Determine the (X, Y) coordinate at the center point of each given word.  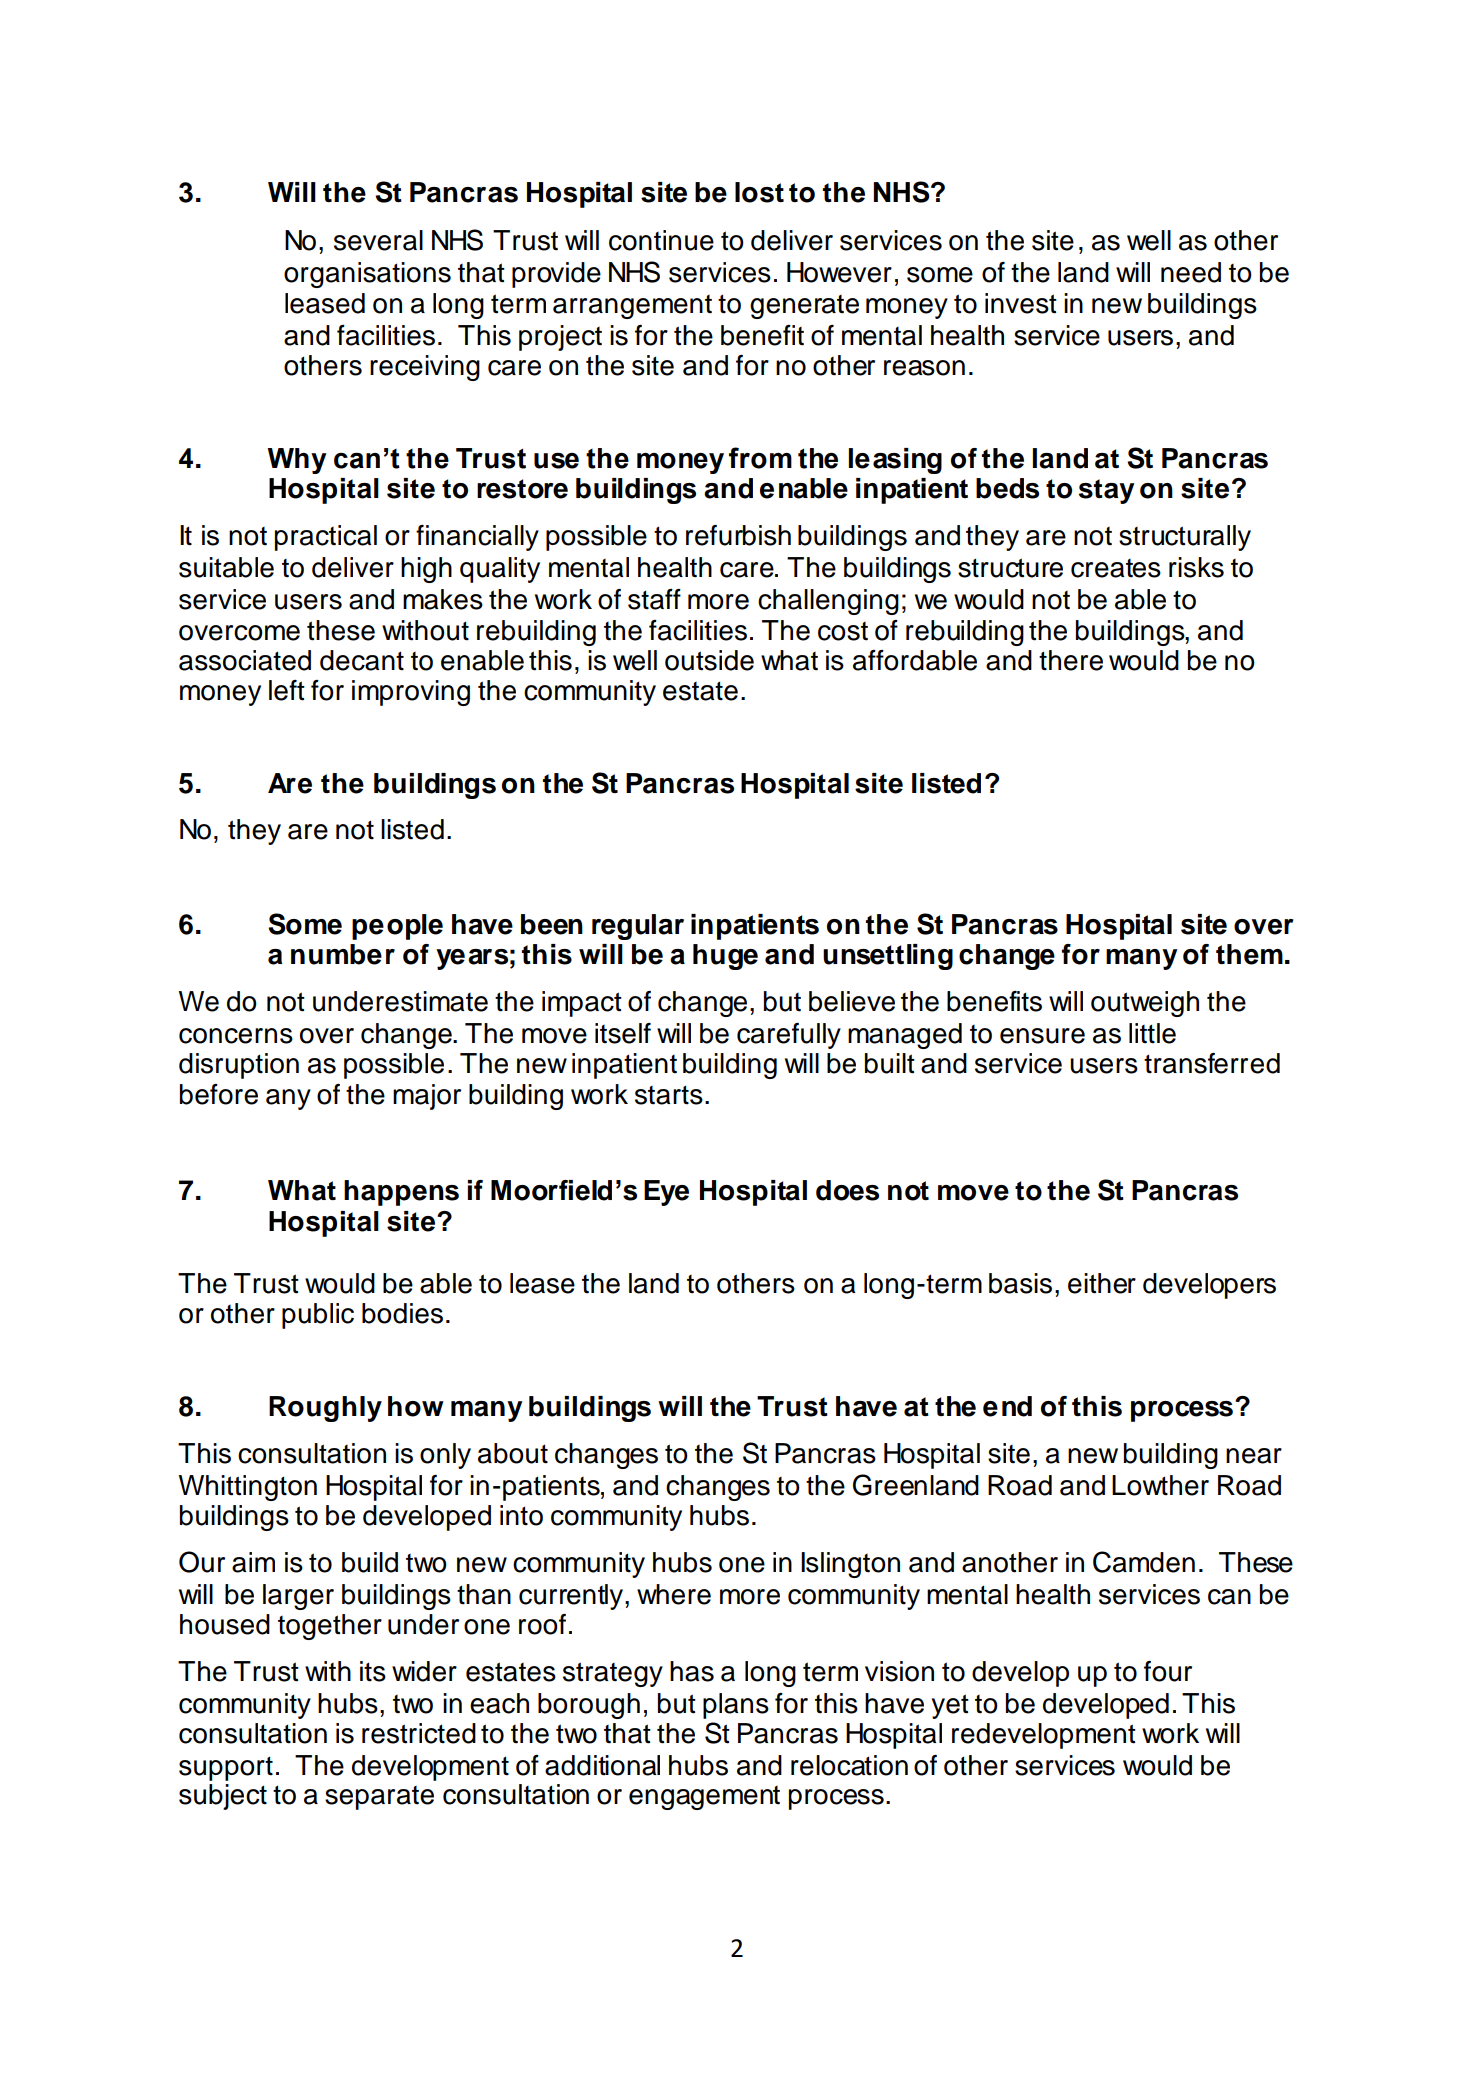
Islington (850, 1565)
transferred (1212, 1063)
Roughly (325, 1409)
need (1191, 272)
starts (669, 1095)
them (1249, 954)
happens (401, 1193)
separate (379, 1798)
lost (759, 192)
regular (638, 927)
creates (1116, 568)
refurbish (738, 535)
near (1254, 1456)
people (397, 927)
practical (326, 538)
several (378, 240)
